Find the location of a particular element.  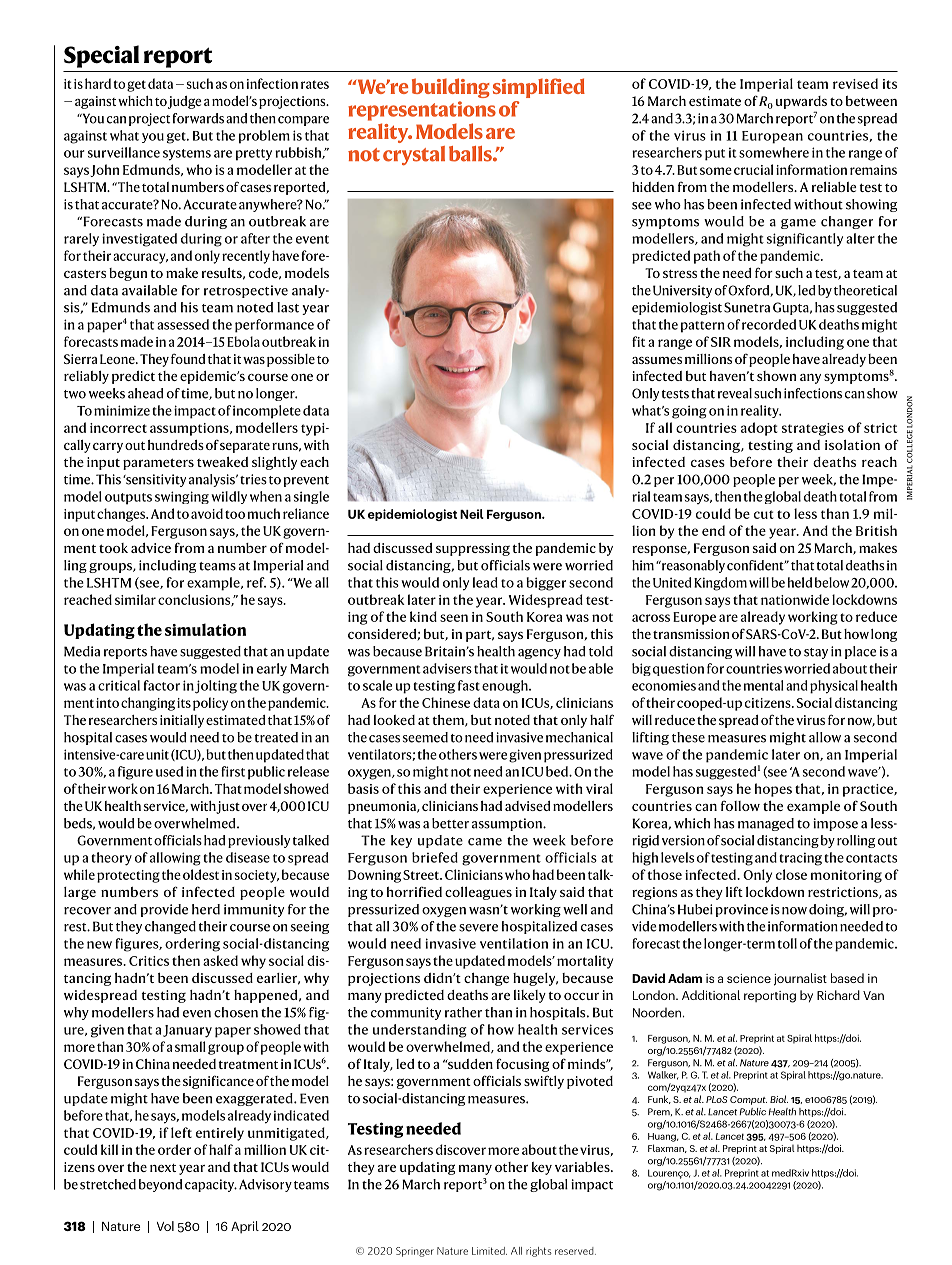

beyond is located at coordinates (160, 1185).
